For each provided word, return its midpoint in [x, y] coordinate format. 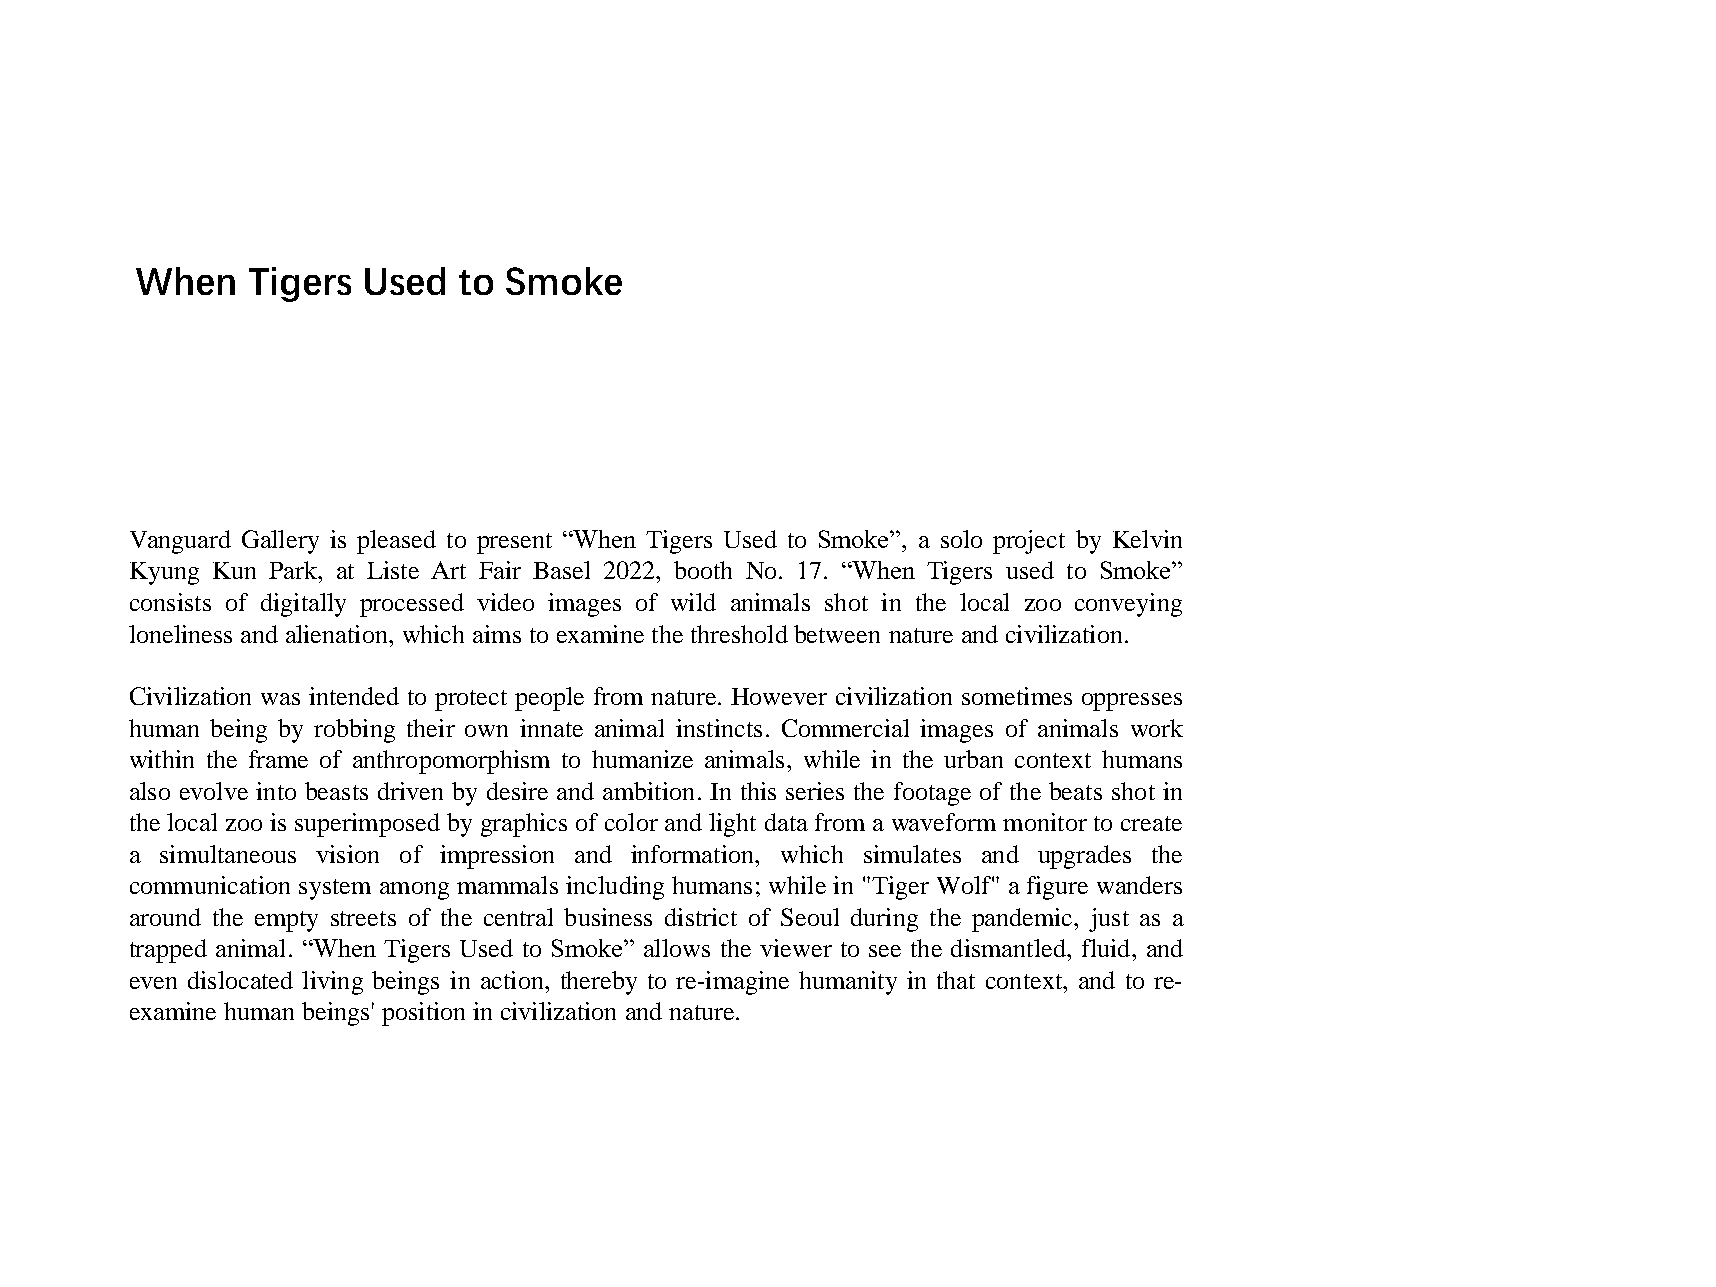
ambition [648, 791]
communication [210, 885]
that [956, 980]
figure [1057, 888]
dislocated [240, 980]
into [276, 791]
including [615, 888]
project [1029, 542]
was [280, 699]
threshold [739, 634]
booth [703, 570]
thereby [599, 983]
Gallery [280, 542]
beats [1075, 791]
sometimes [1017, 696]
